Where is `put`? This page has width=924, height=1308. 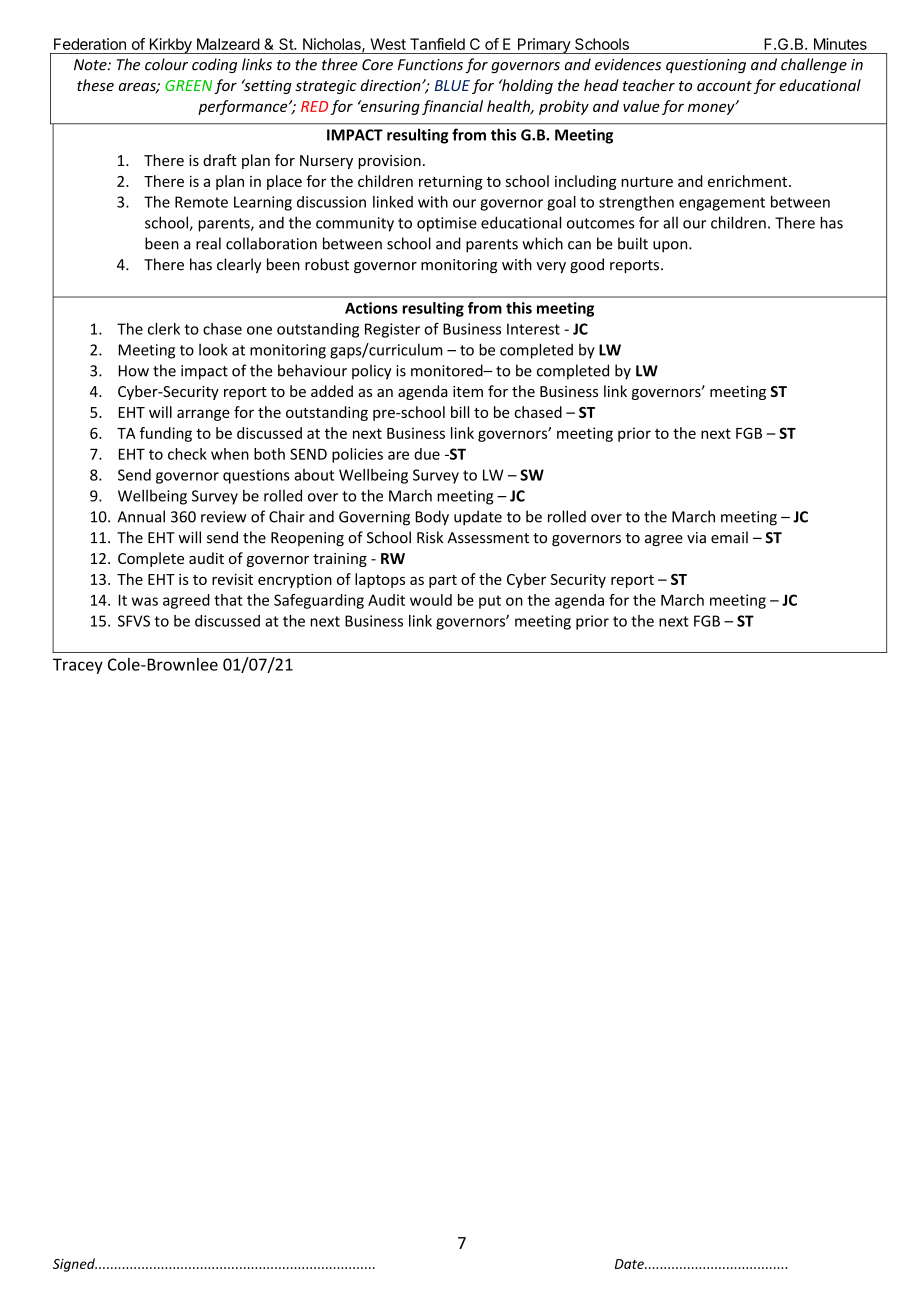
put is located at coordinates (490, 602).
